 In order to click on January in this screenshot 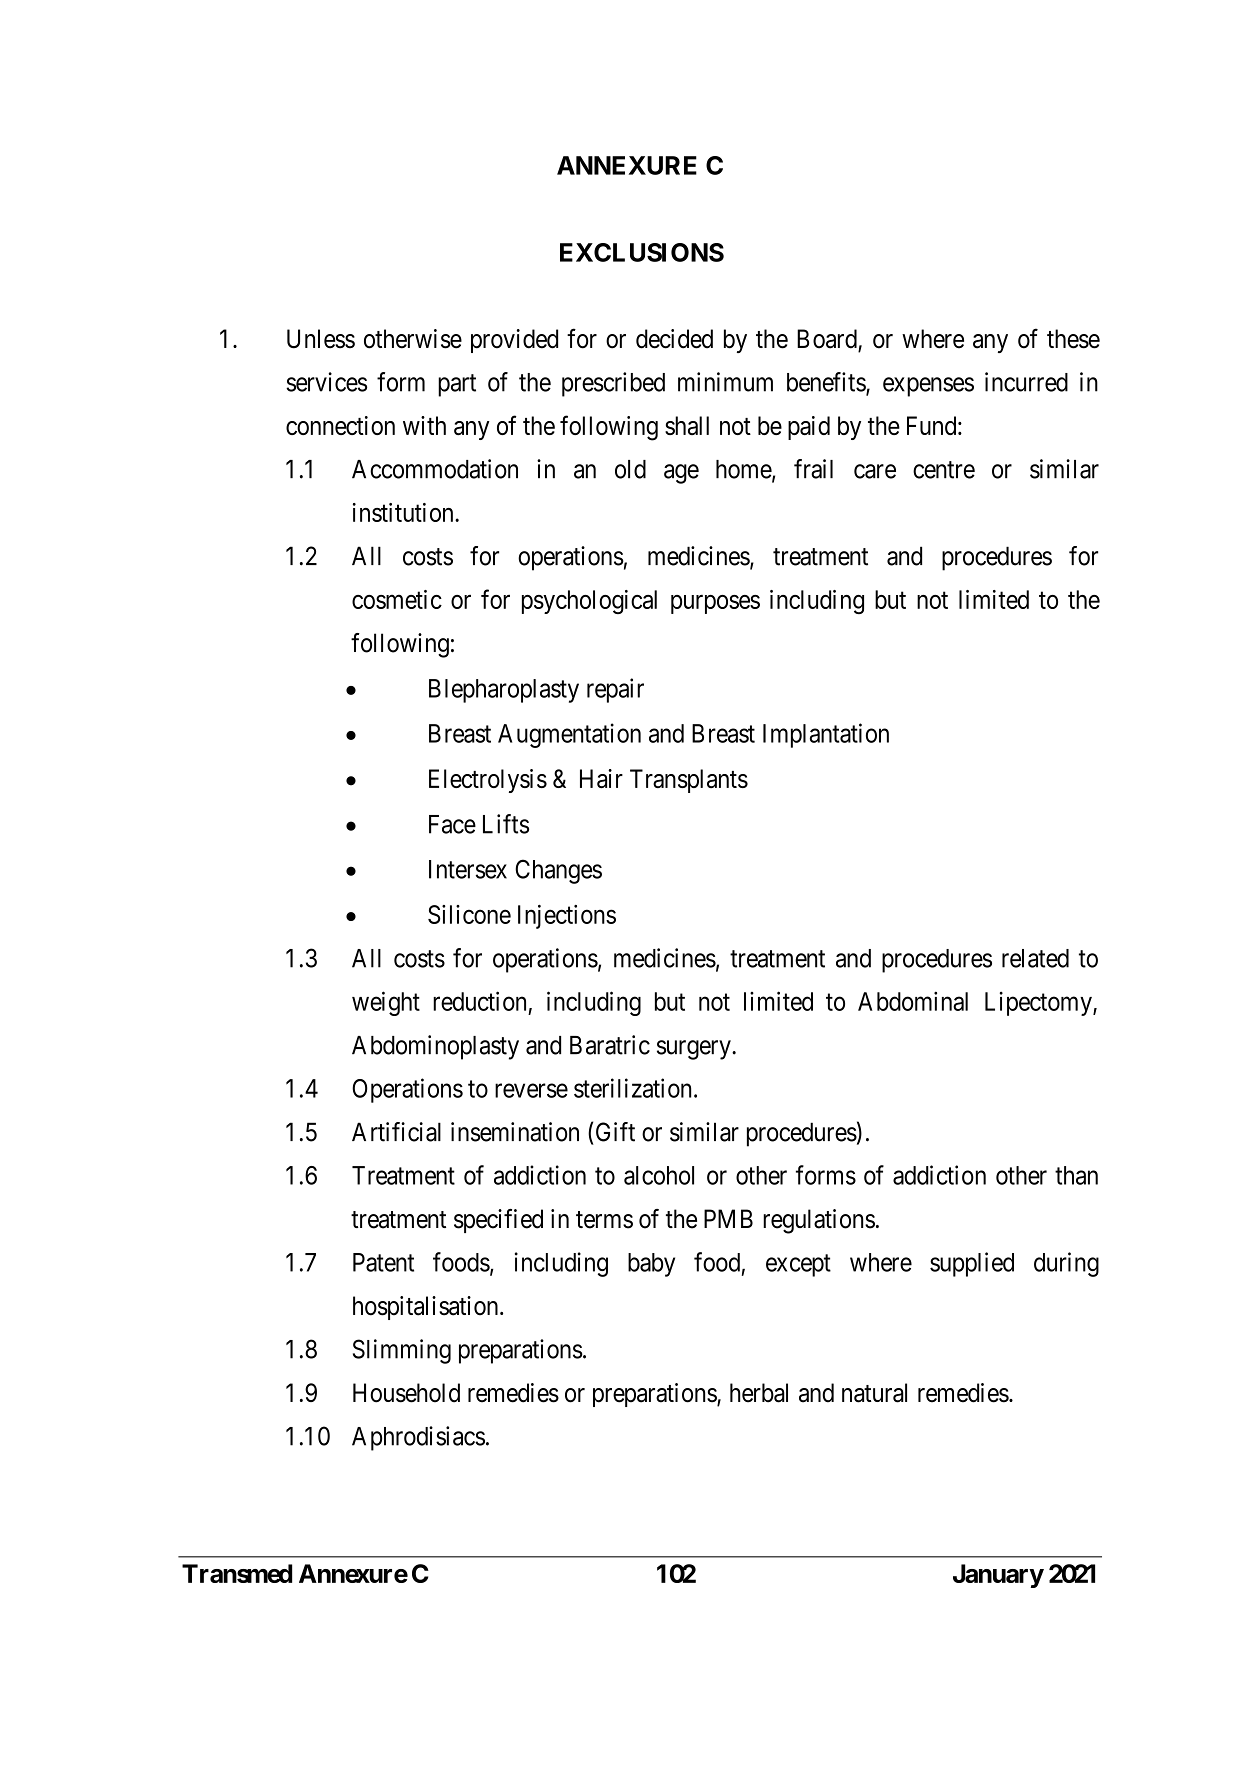, I will do `click(998, 1576)`.
